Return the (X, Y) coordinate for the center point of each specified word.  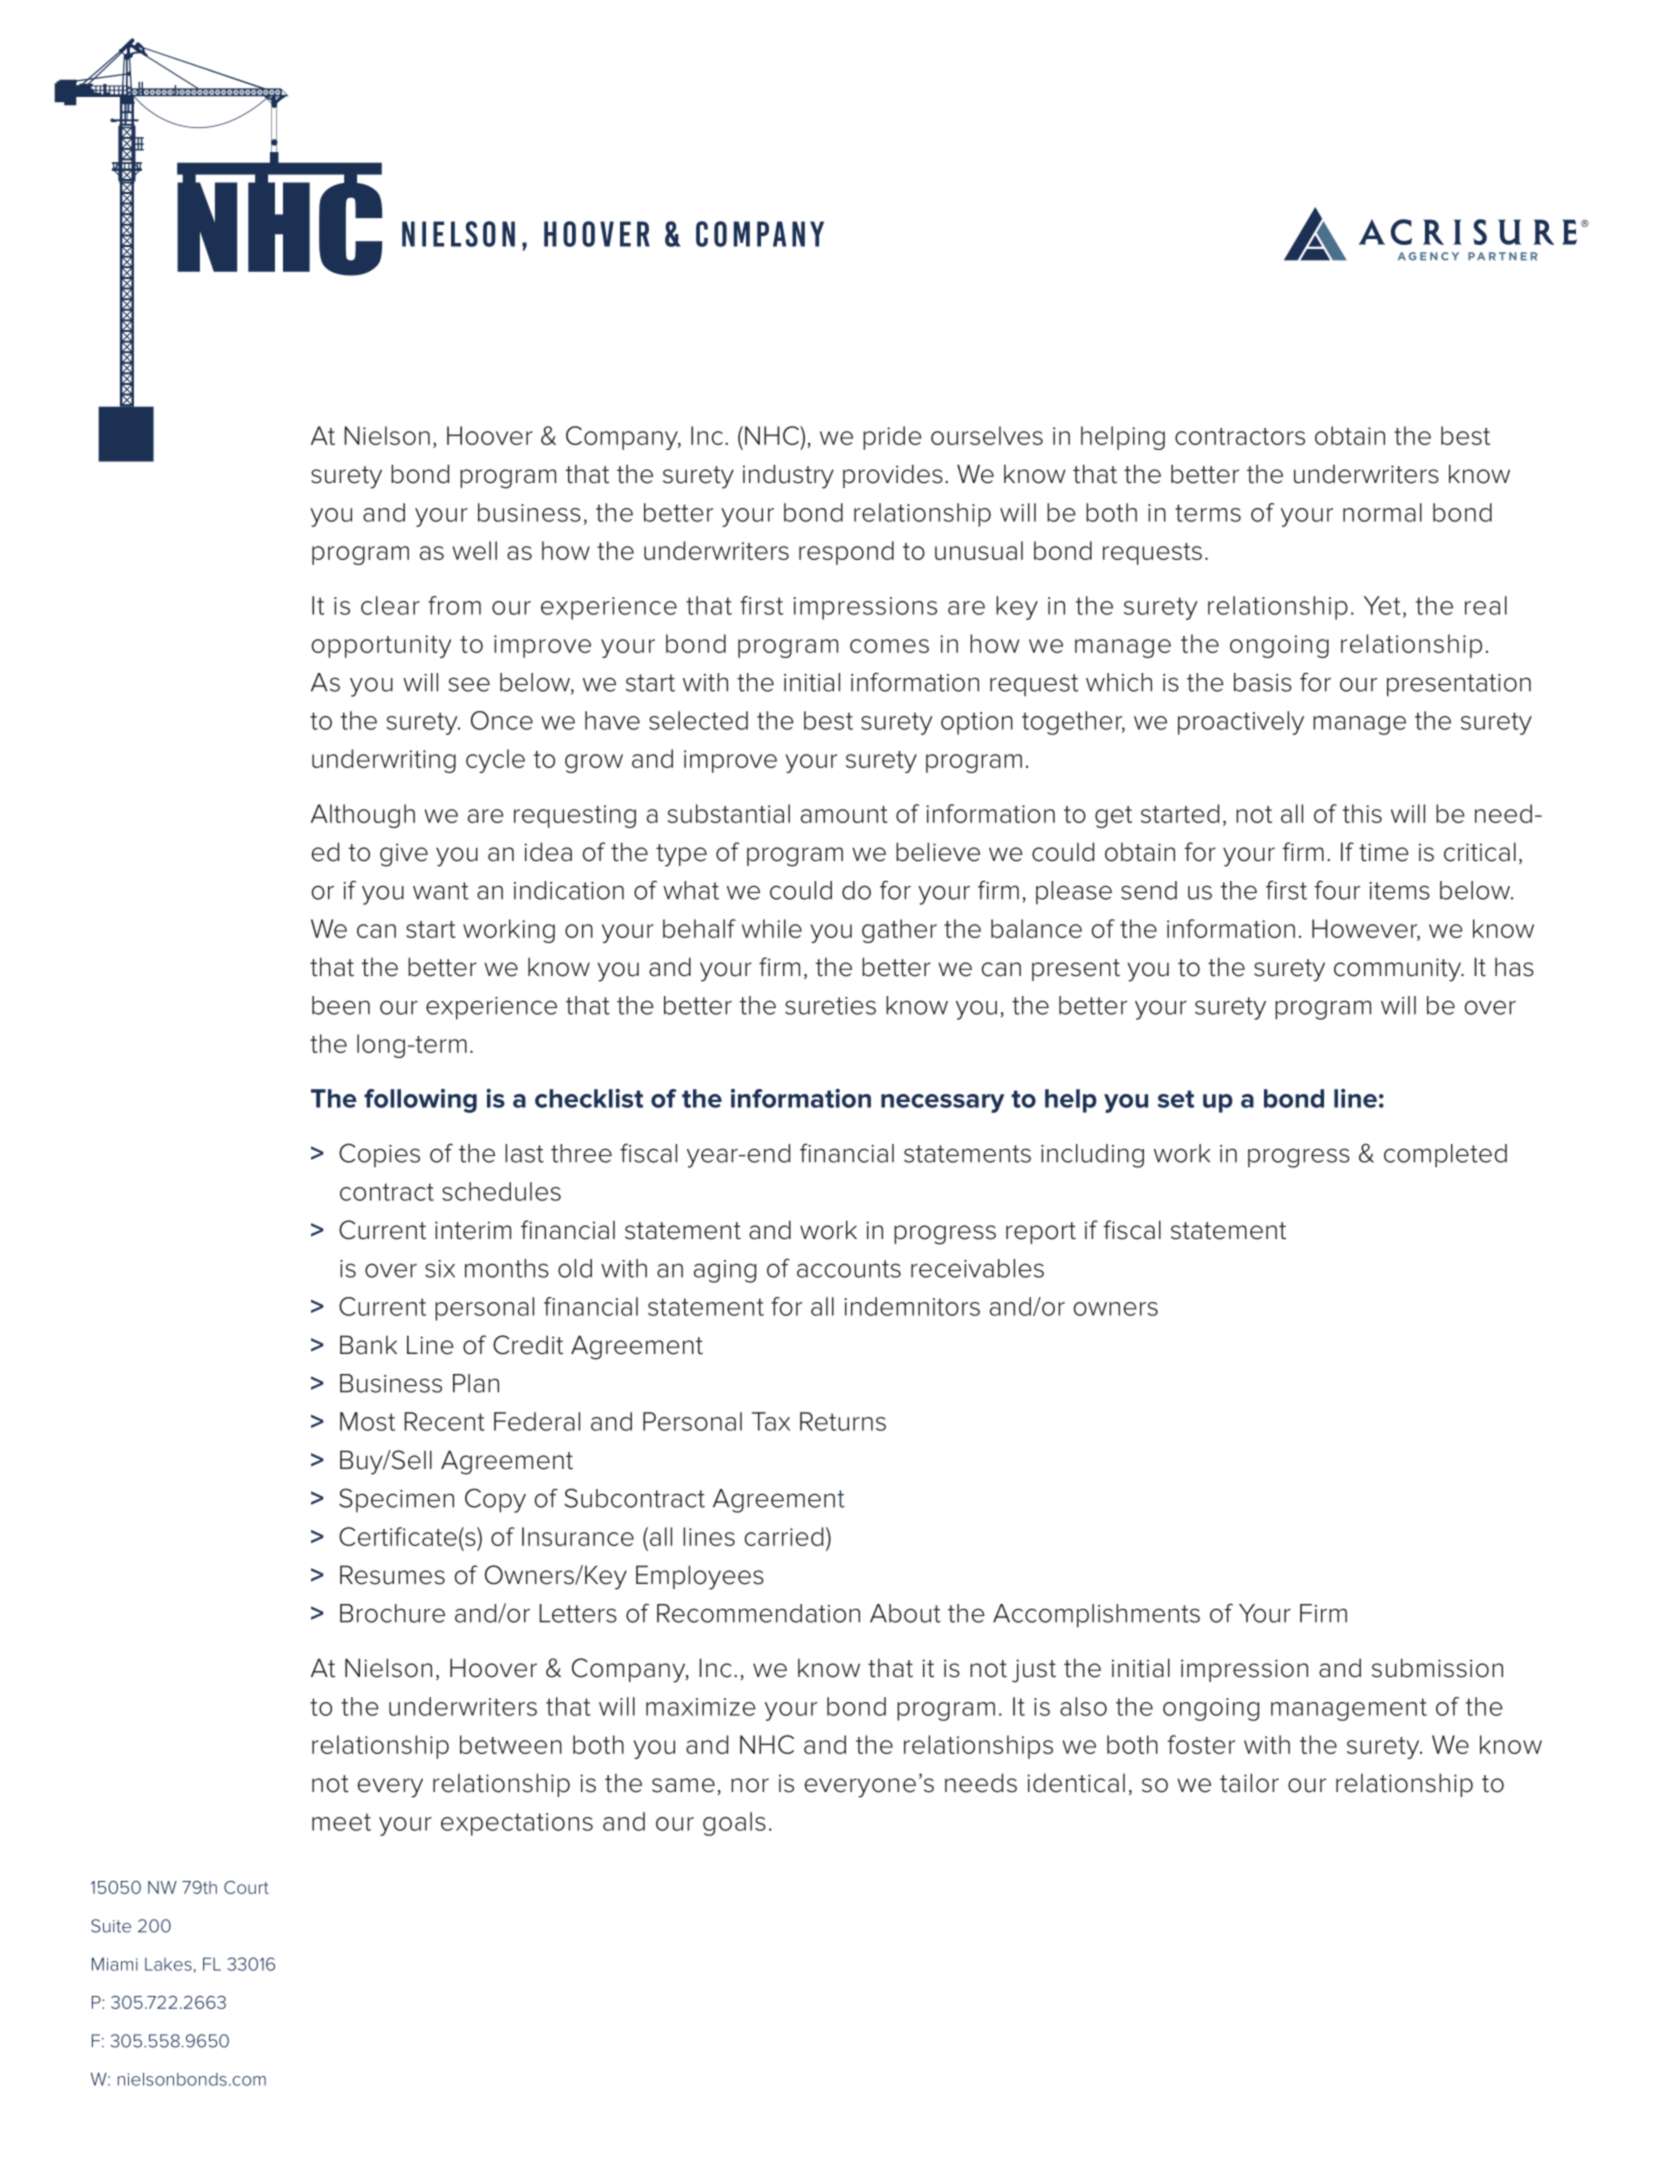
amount (844, 814)
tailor (1249, 1783)
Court (246, 1887)
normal (1382, 512)
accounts (849, 1269)
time (1384, 852)
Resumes (392, 1575)
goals (734, 1824)
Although (363, 816)
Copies (379, 1155)
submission (1437, 1668)
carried (783, 1536)
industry (788, 476)
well (474, 550)
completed (1445, 1156)
